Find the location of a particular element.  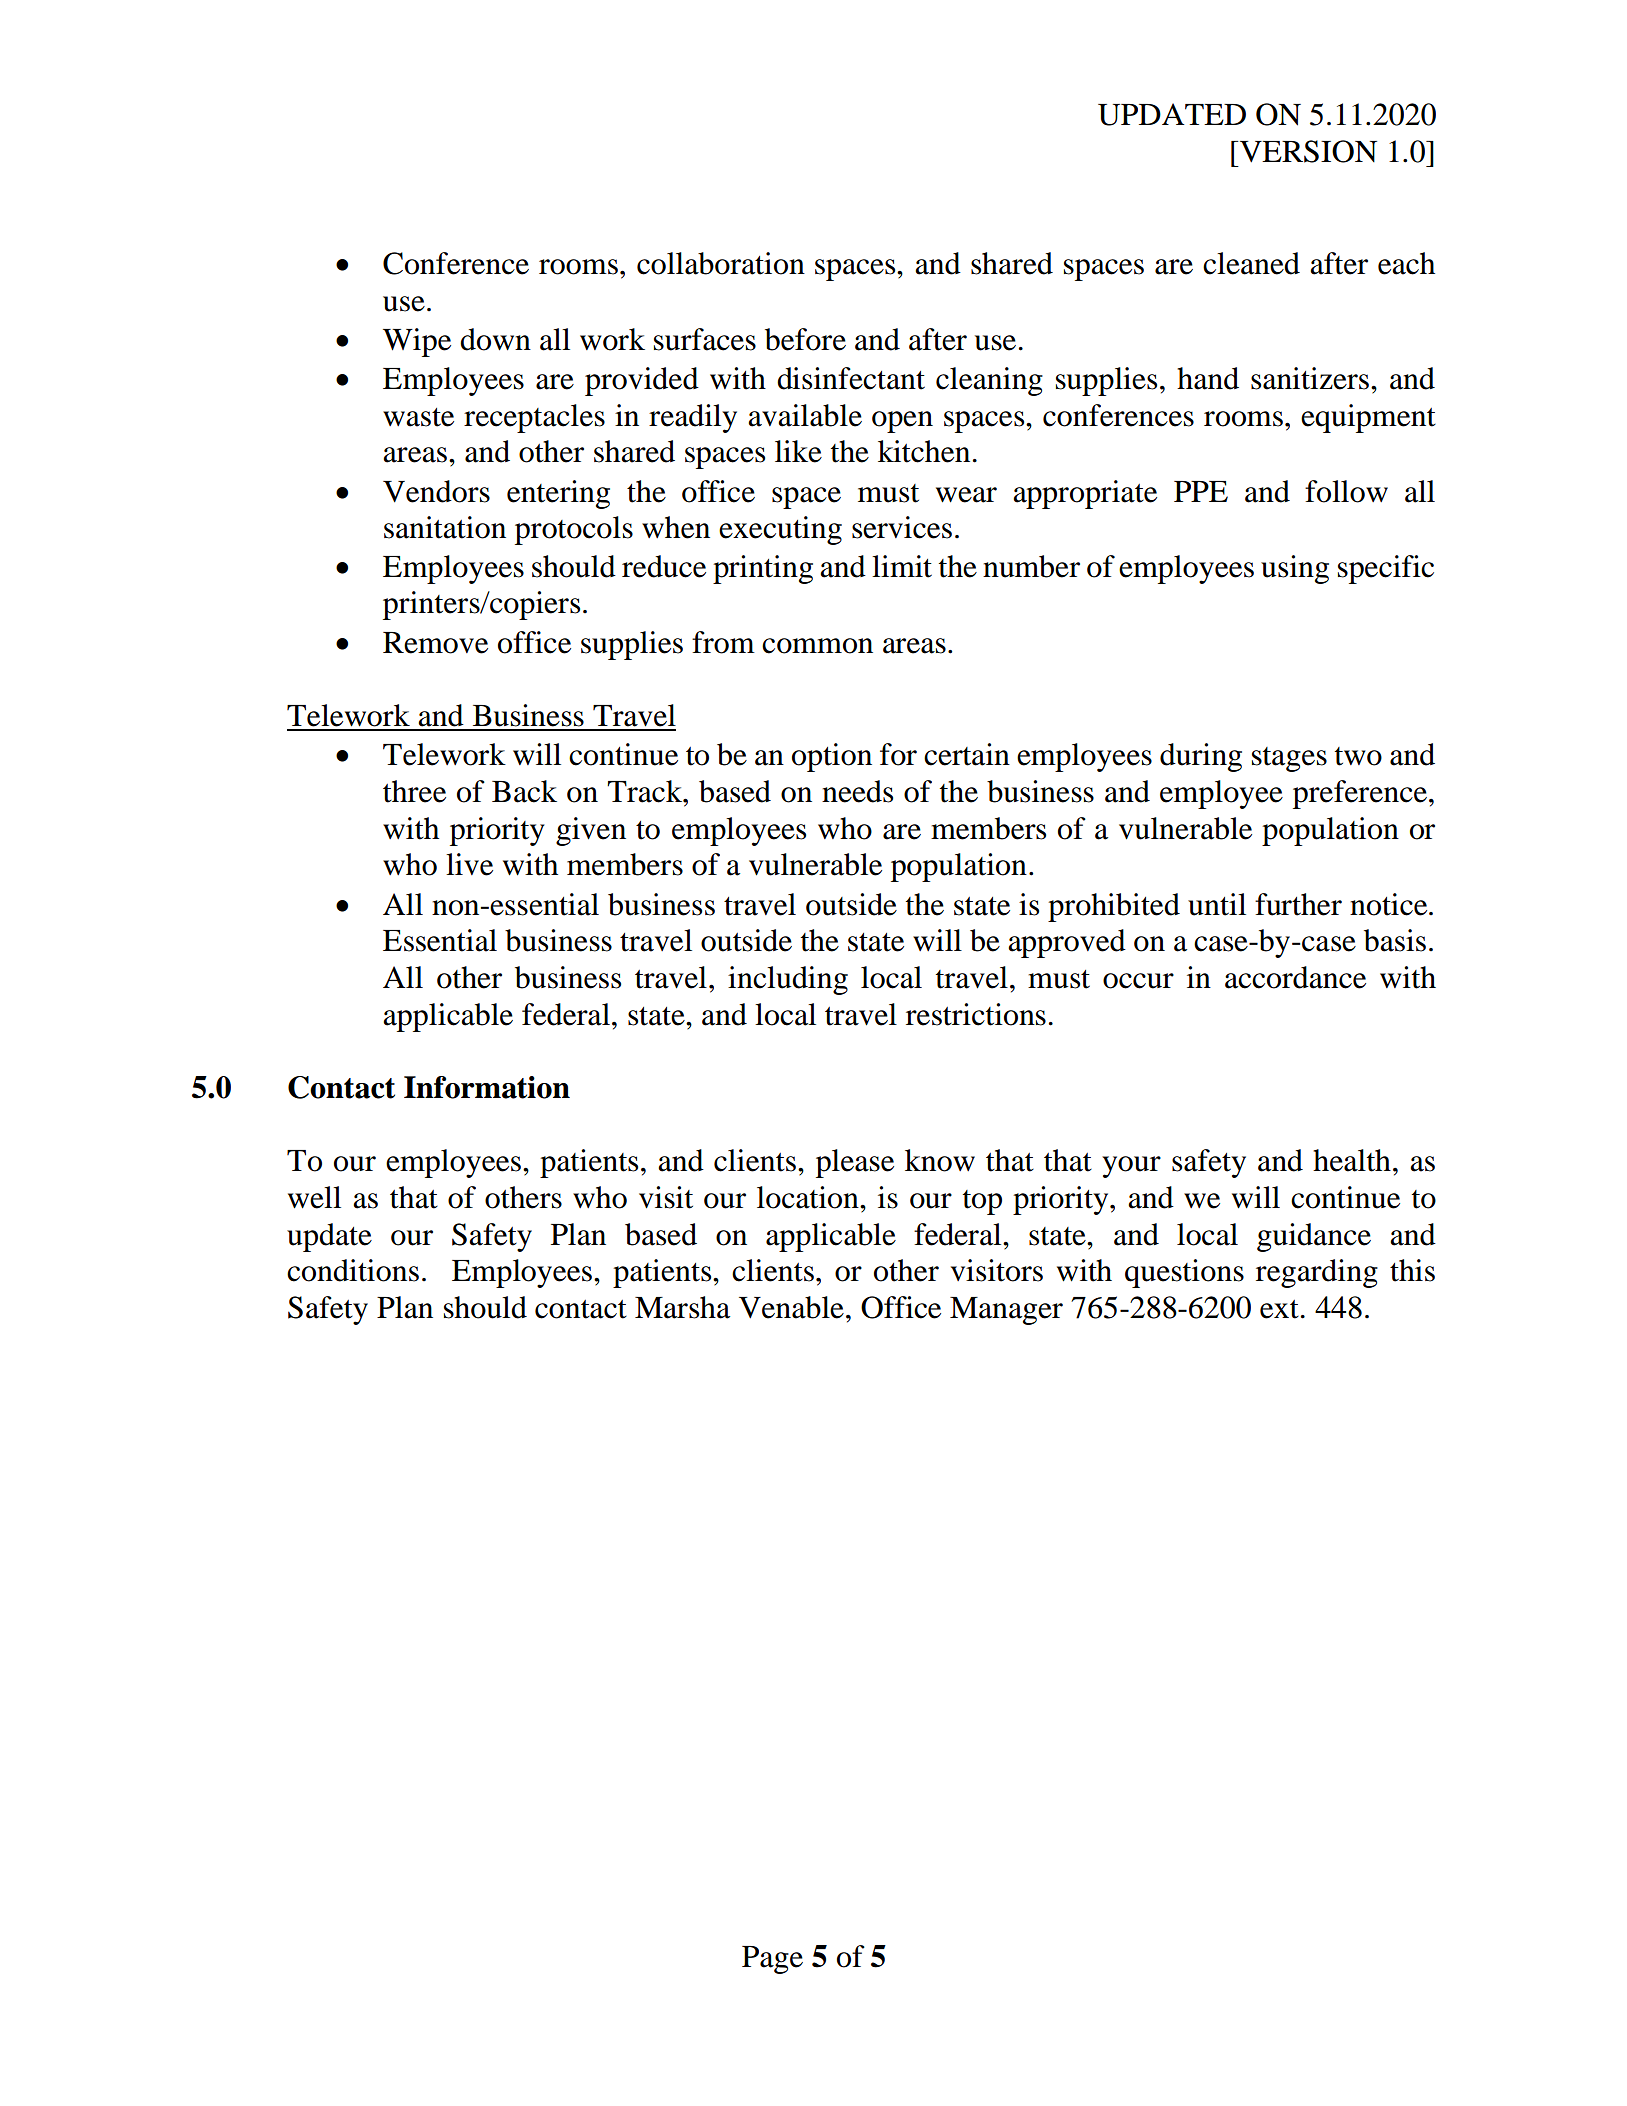

Wipe is located at coordinates (417, 342).
